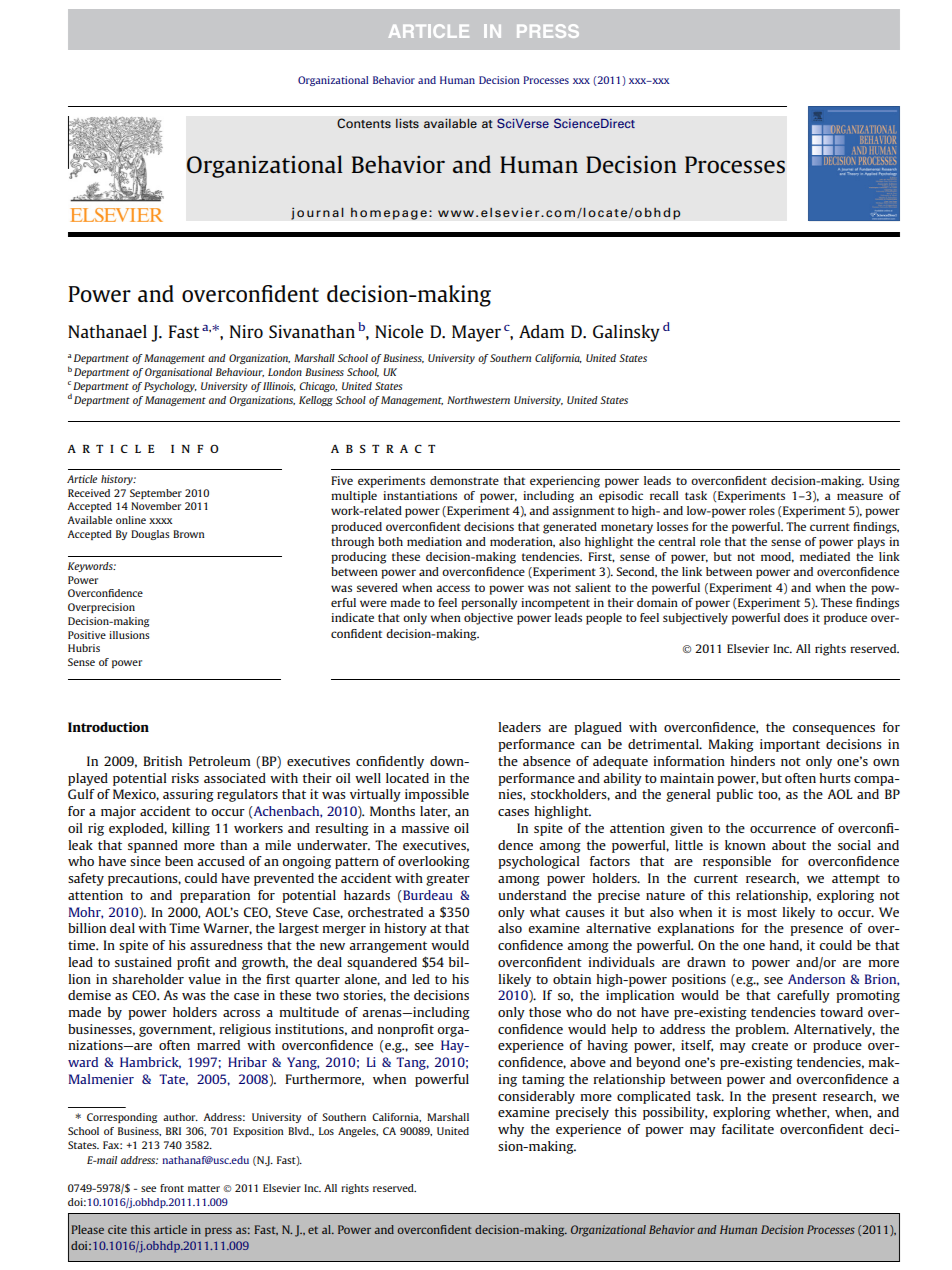  What do you see at coordinates (172, 1188) in the image?
I see `front` at bounding box center [172, 1188].
